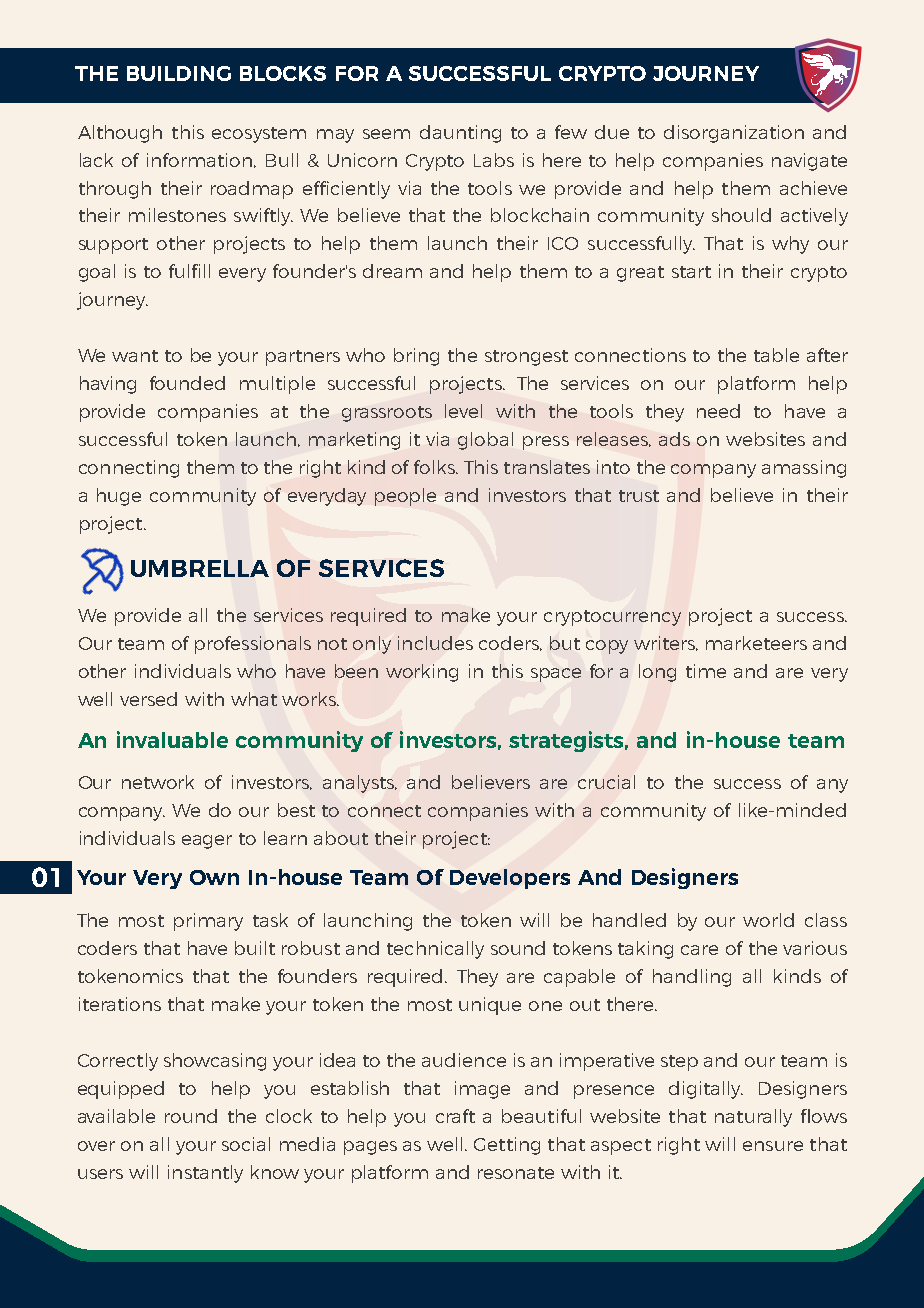  Describe the element at coordinates (756, 643) in the screenshot. I see `marketeers` at that location.
